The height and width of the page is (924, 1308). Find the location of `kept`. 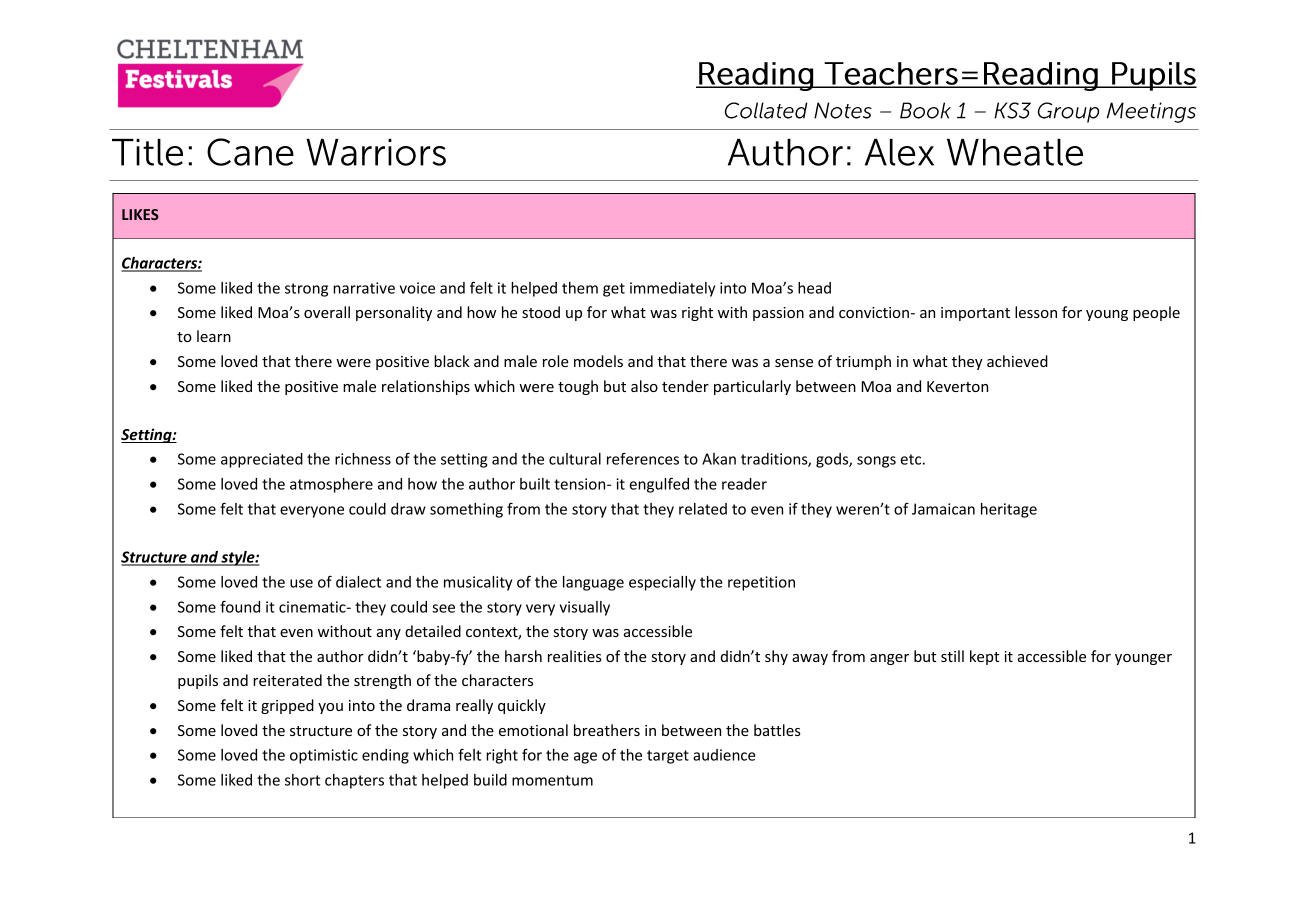

kept is located at coordinates (984, 657).
